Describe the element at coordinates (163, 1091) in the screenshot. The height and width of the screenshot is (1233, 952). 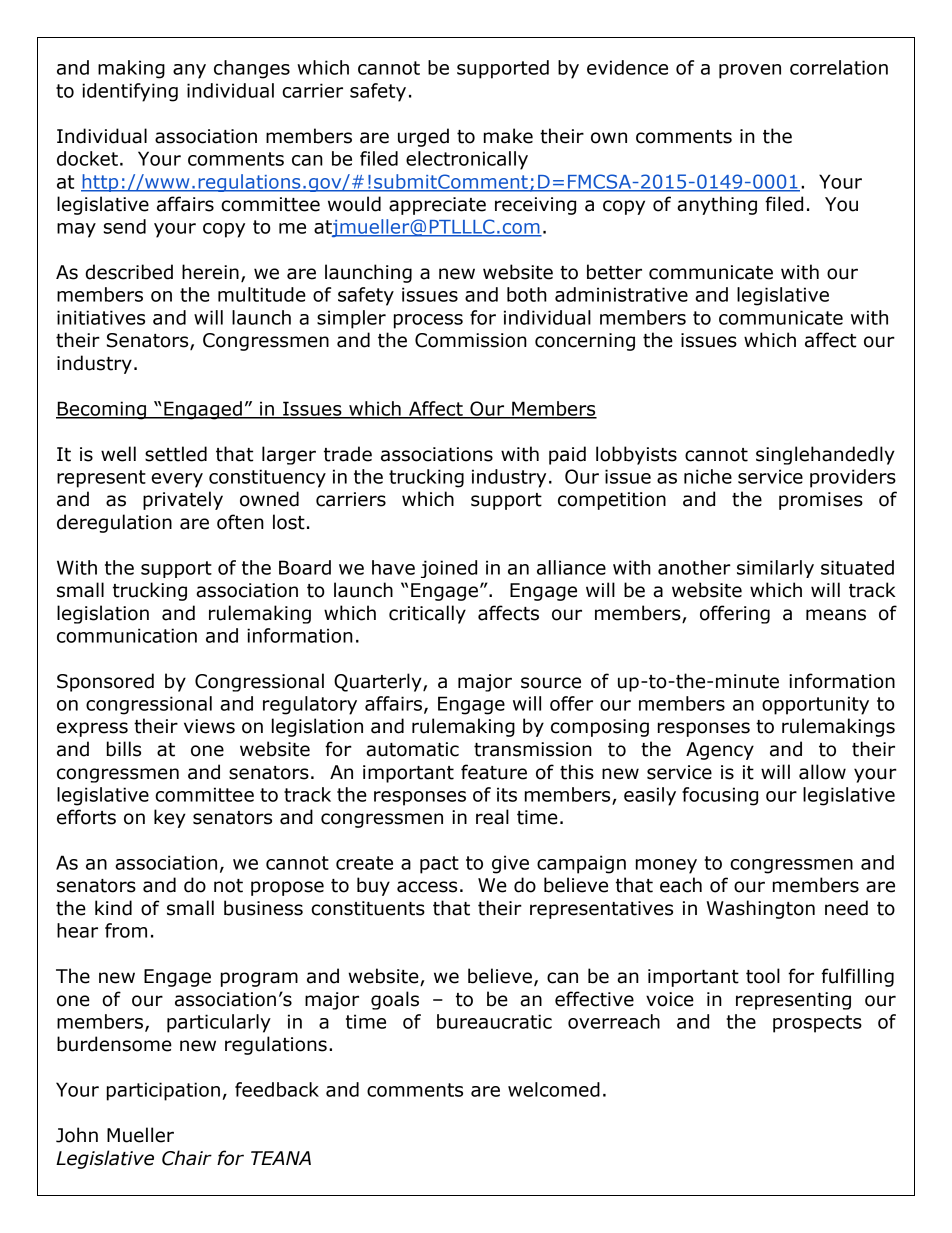
I see `participation` at that location.
